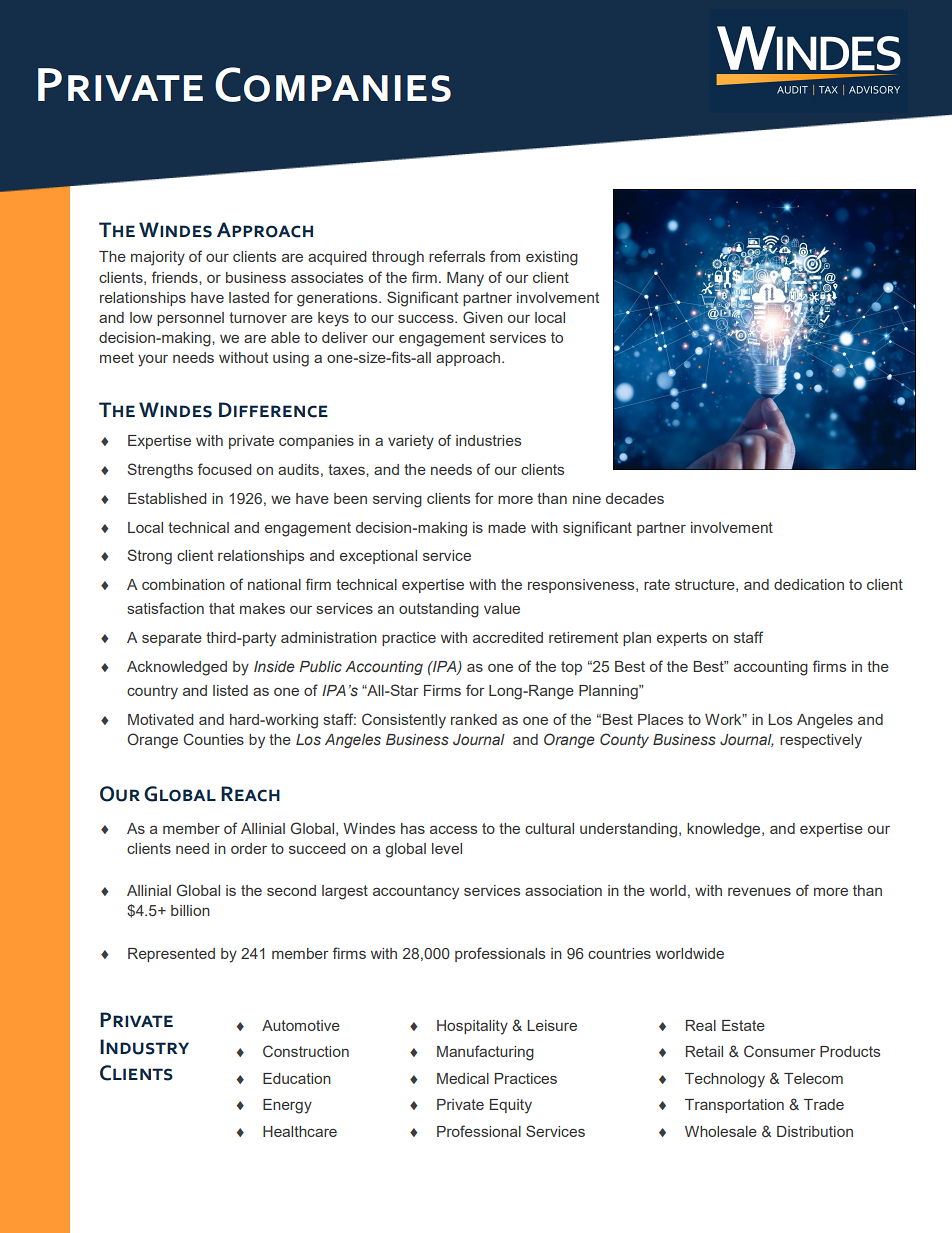 This document has width=952, height=1233. Describe the element at coordinates (230, 690) in the document. I see `listed` at that location.
